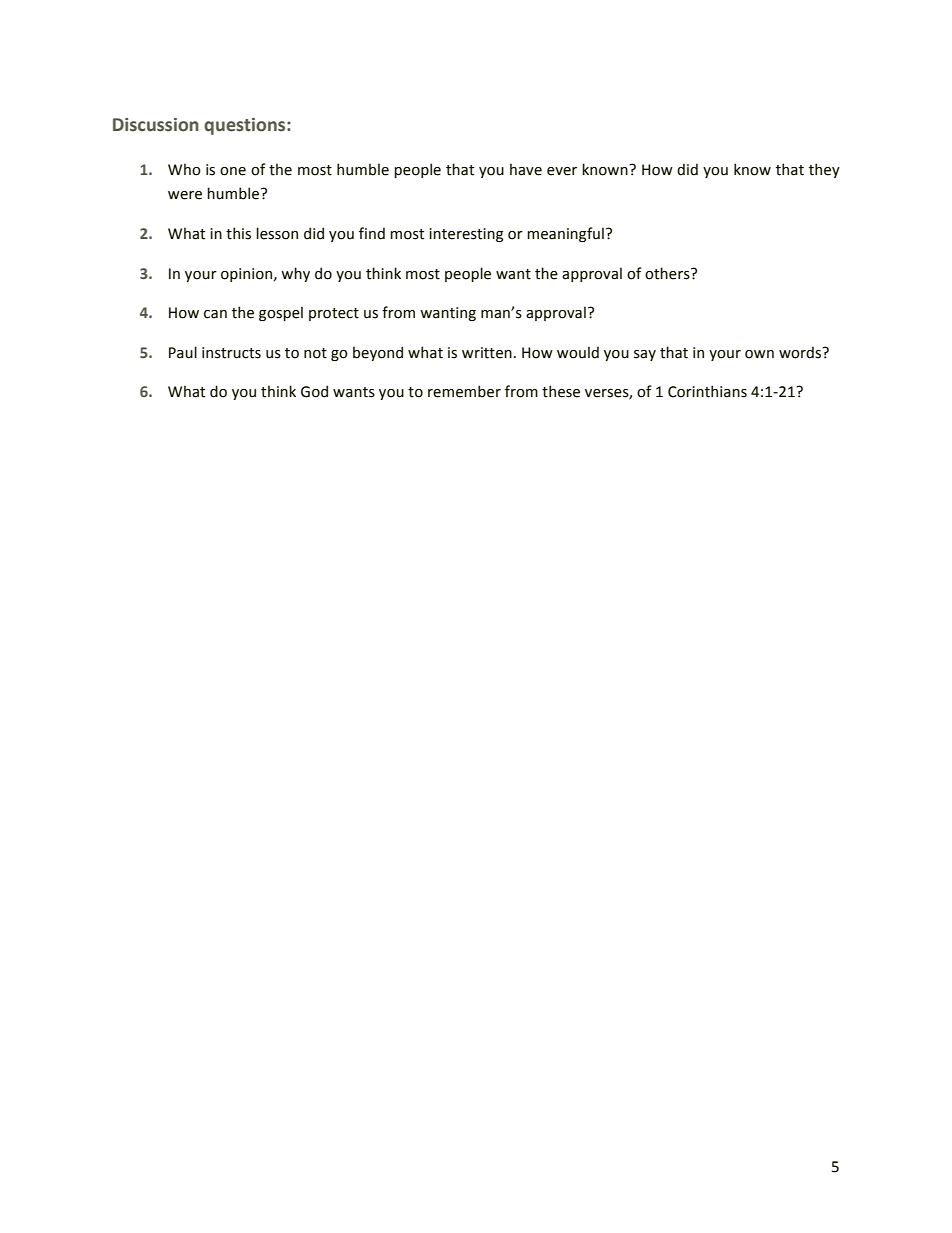 This screenshot has height=1233, width=952. I want to click on have, so click(526, 169).
